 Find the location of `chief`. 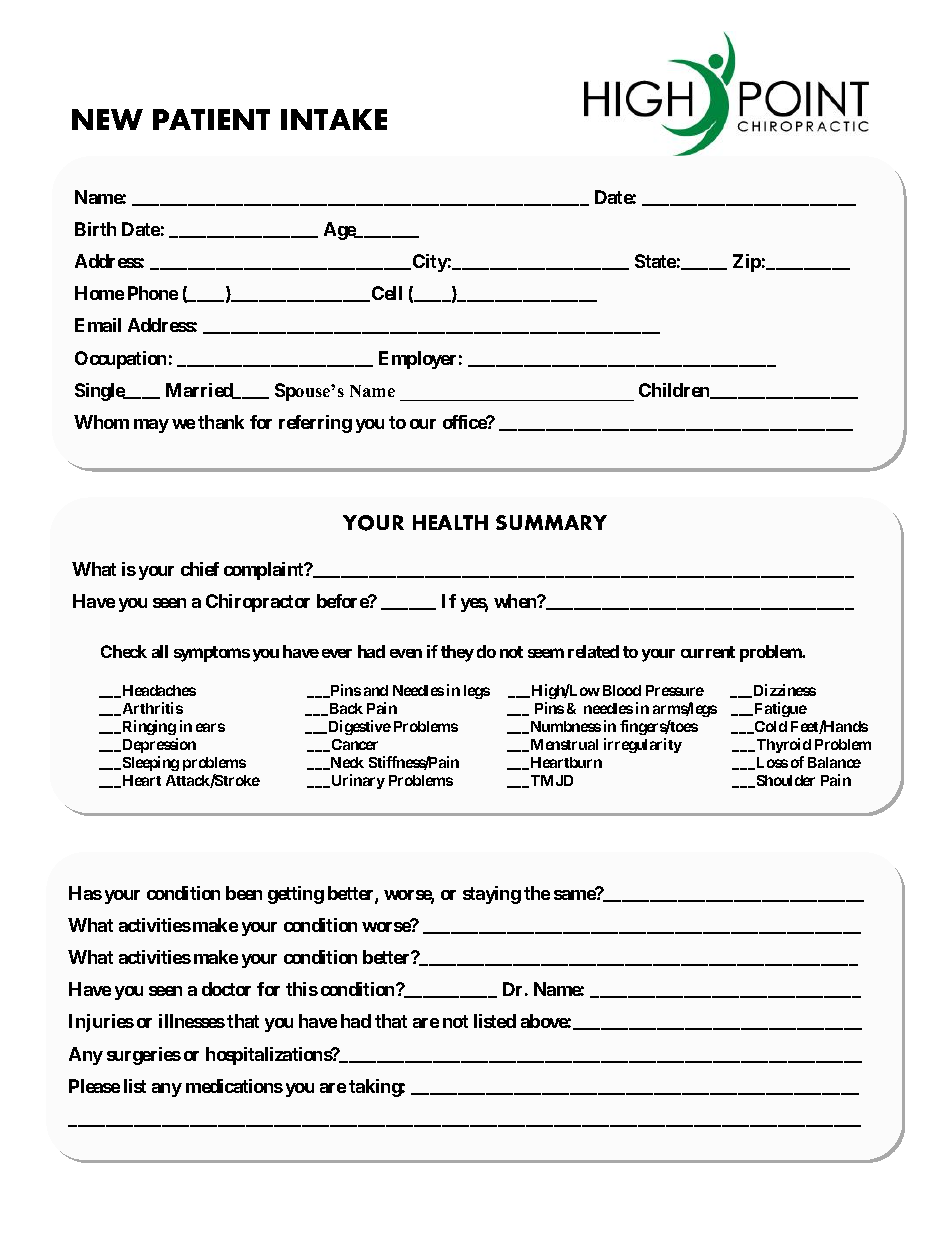

chief is located at coordinates (200, 569).
